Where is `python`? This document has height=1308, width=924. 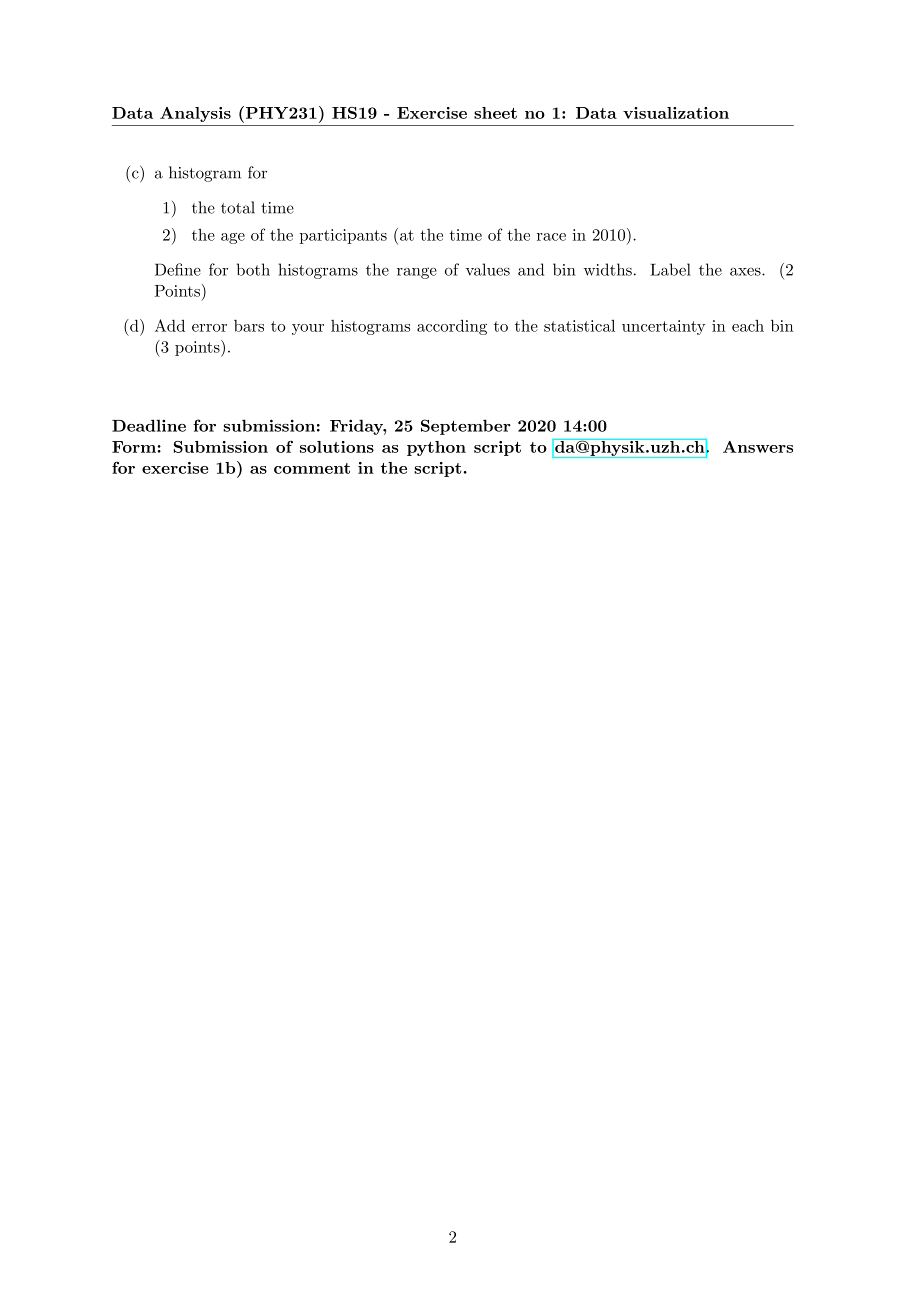 python is located at coordinates (436, 448).
